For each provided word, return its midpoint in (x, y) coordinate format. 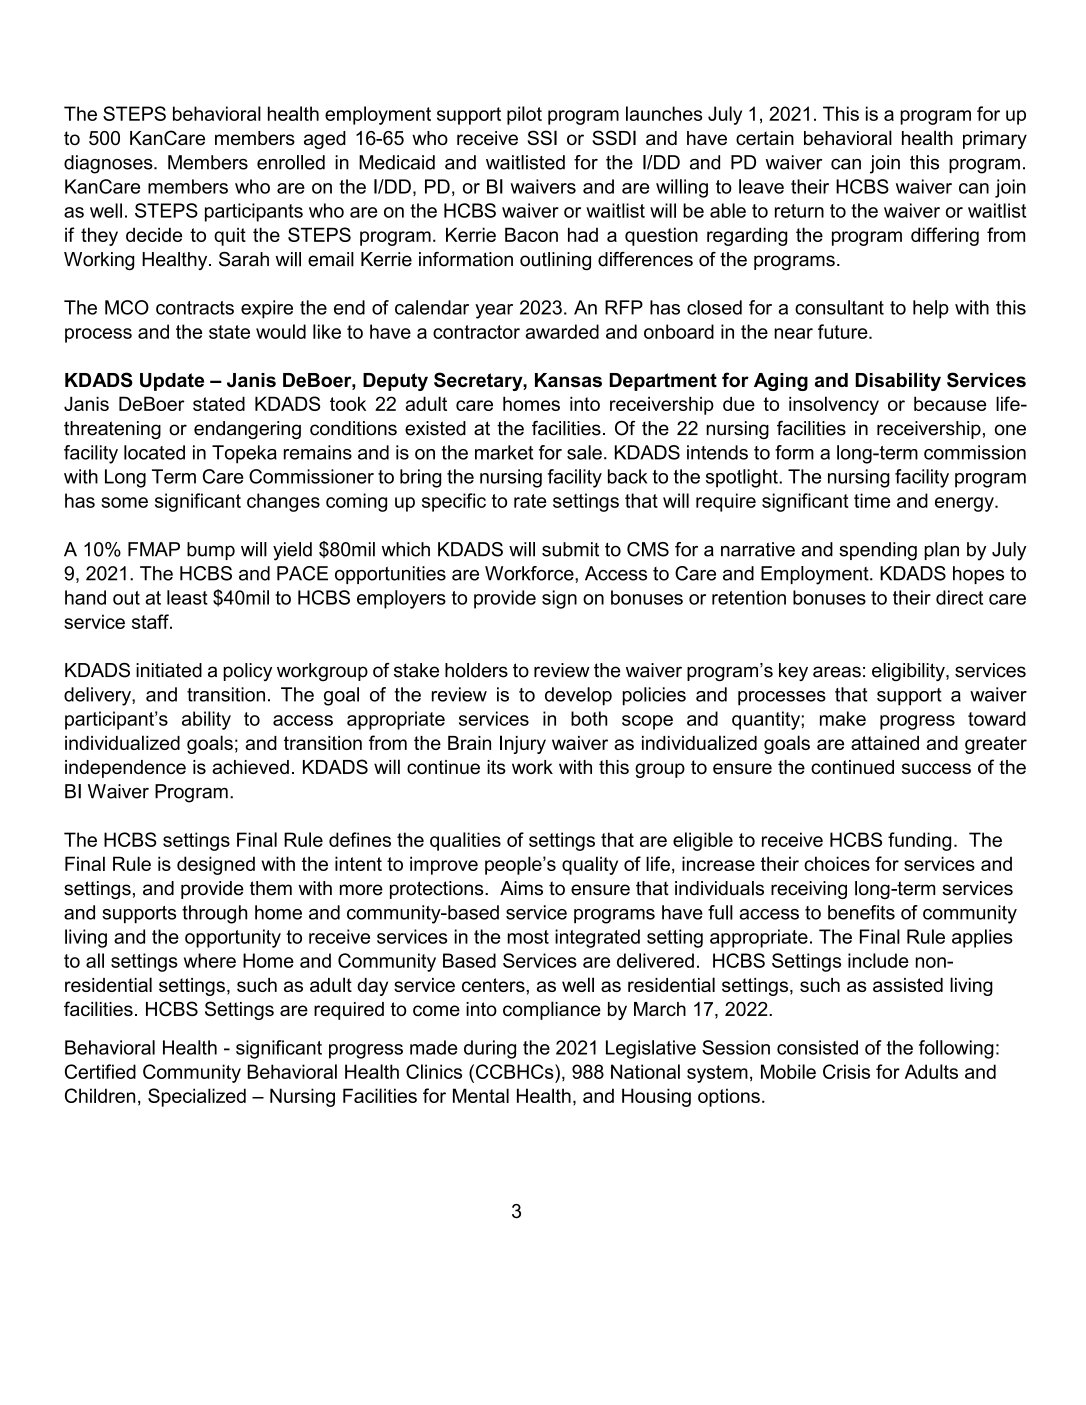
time (872, 500)
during (490, 1049)
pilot (524, 115)
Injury (523, 744)
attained (885, 743)
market (504, 452)
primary (995, 140)
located (154, 452)
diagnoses (109, 164)
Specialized (197, 1097)
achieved (250, 767)
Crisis (846, 1071)
